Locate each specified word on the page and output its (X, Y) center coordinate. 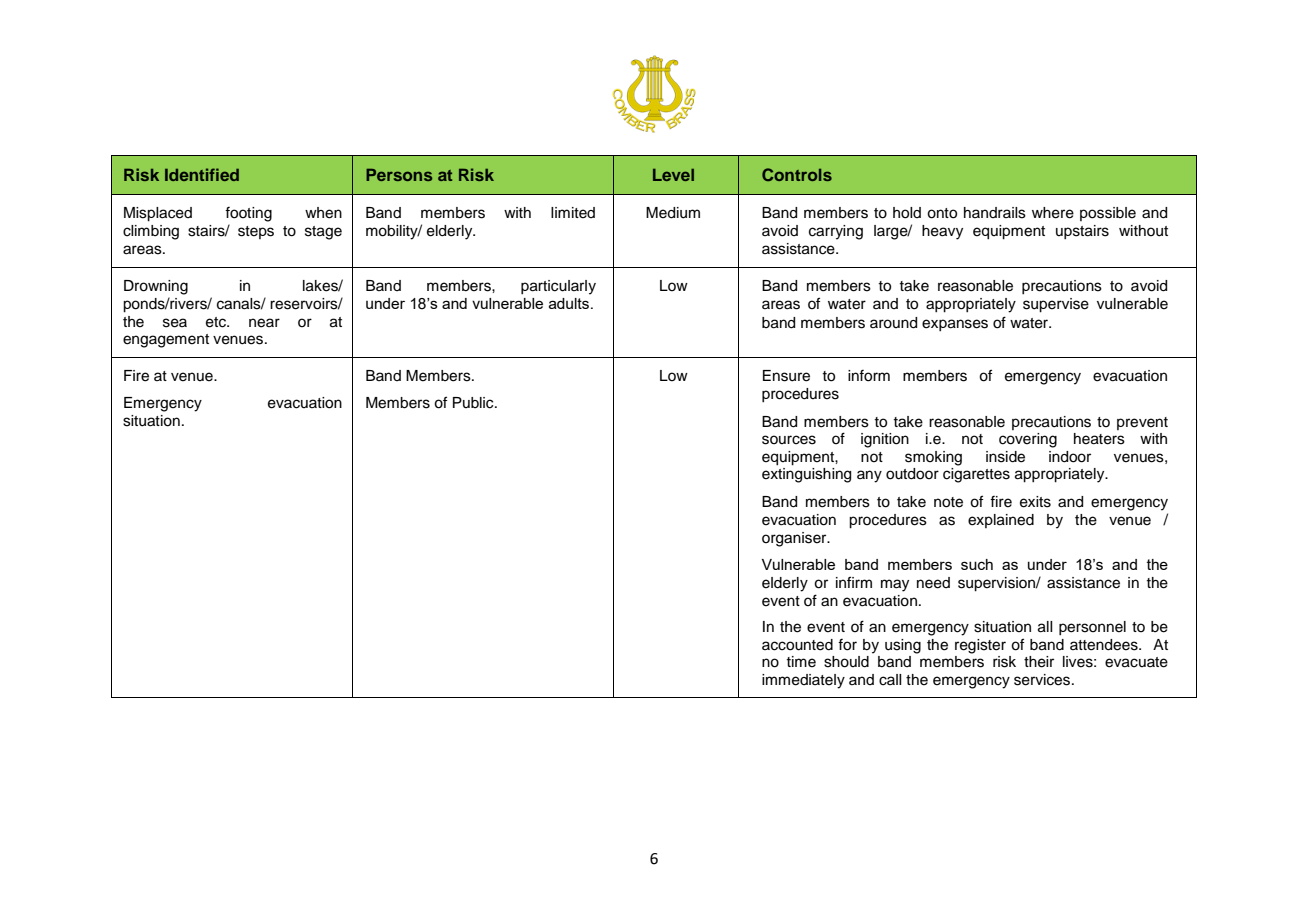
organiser (795, 539)
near (264, 323)
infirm (854, 582)
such (977, 564)
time (801, 662)
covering (1028, 440)
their (1039, 662)
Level (673, 175)
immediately (803, 681)
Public (474, 403)
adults (569, 303)
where (1053, 213)
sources (789, 440)
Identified (202, 174)
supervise (1056, 305)
